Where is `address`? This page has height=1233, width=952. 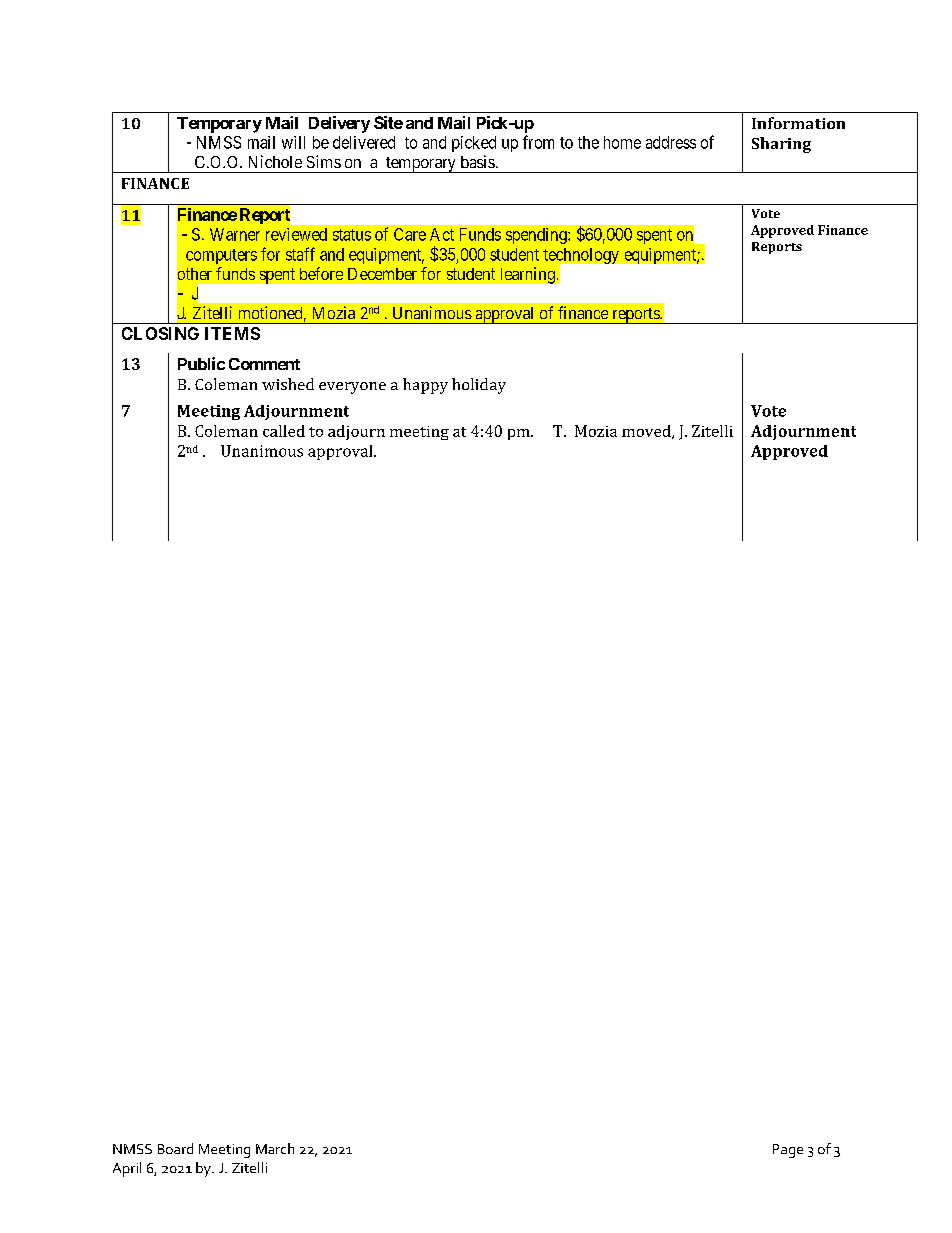 address is located at coordinates (671, 142).
